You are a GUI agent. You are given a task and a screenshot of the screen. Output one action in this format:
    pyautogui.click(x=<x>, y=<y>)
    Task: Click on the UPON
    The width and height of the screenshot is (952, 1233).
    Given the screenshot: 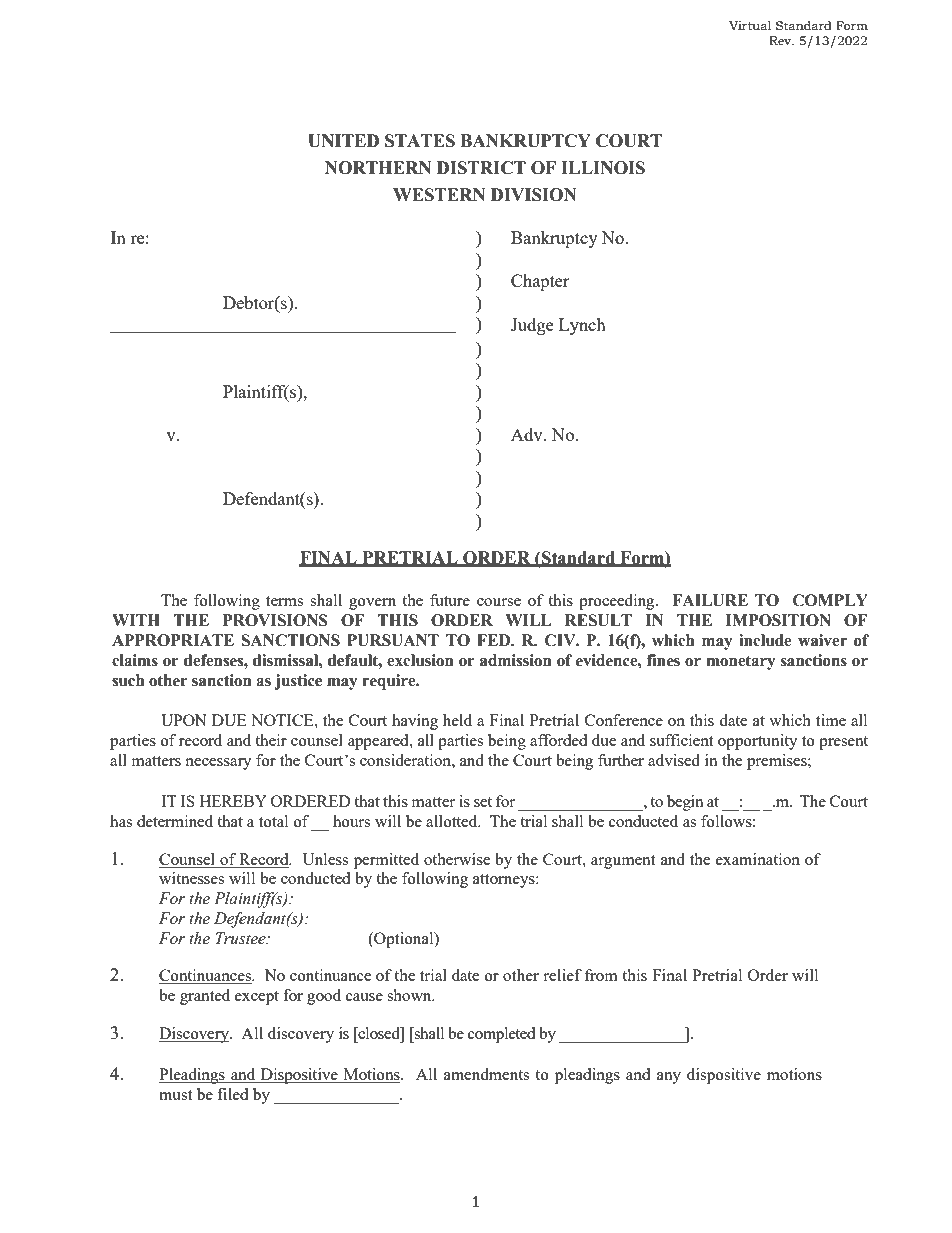 What is the action you would take?
    pyautogui.click(x=184, y=720)
